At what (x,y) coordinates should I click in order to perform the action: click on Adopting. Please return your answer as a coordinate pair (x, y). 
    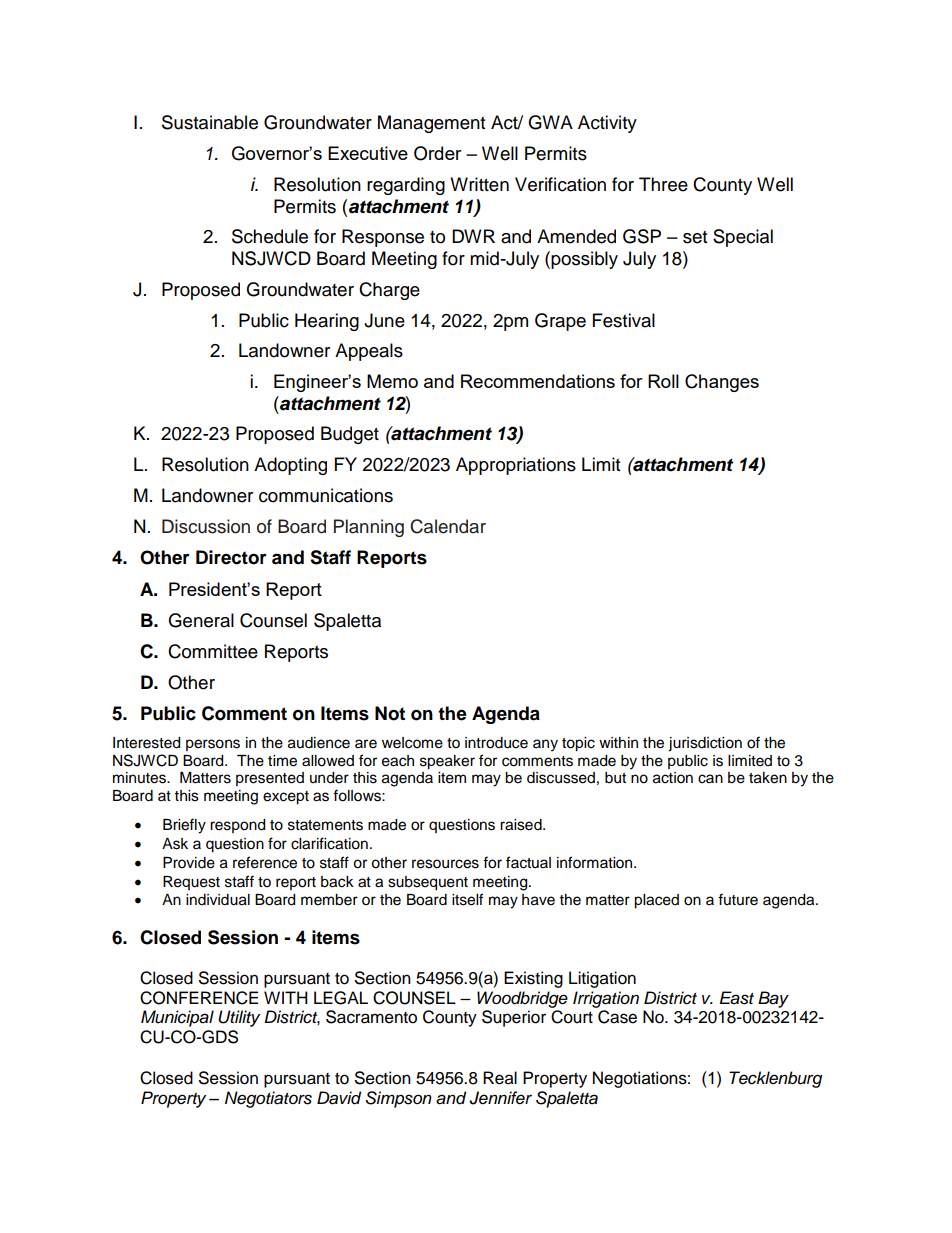
    Looking at the image, I should click on (290, 466).
